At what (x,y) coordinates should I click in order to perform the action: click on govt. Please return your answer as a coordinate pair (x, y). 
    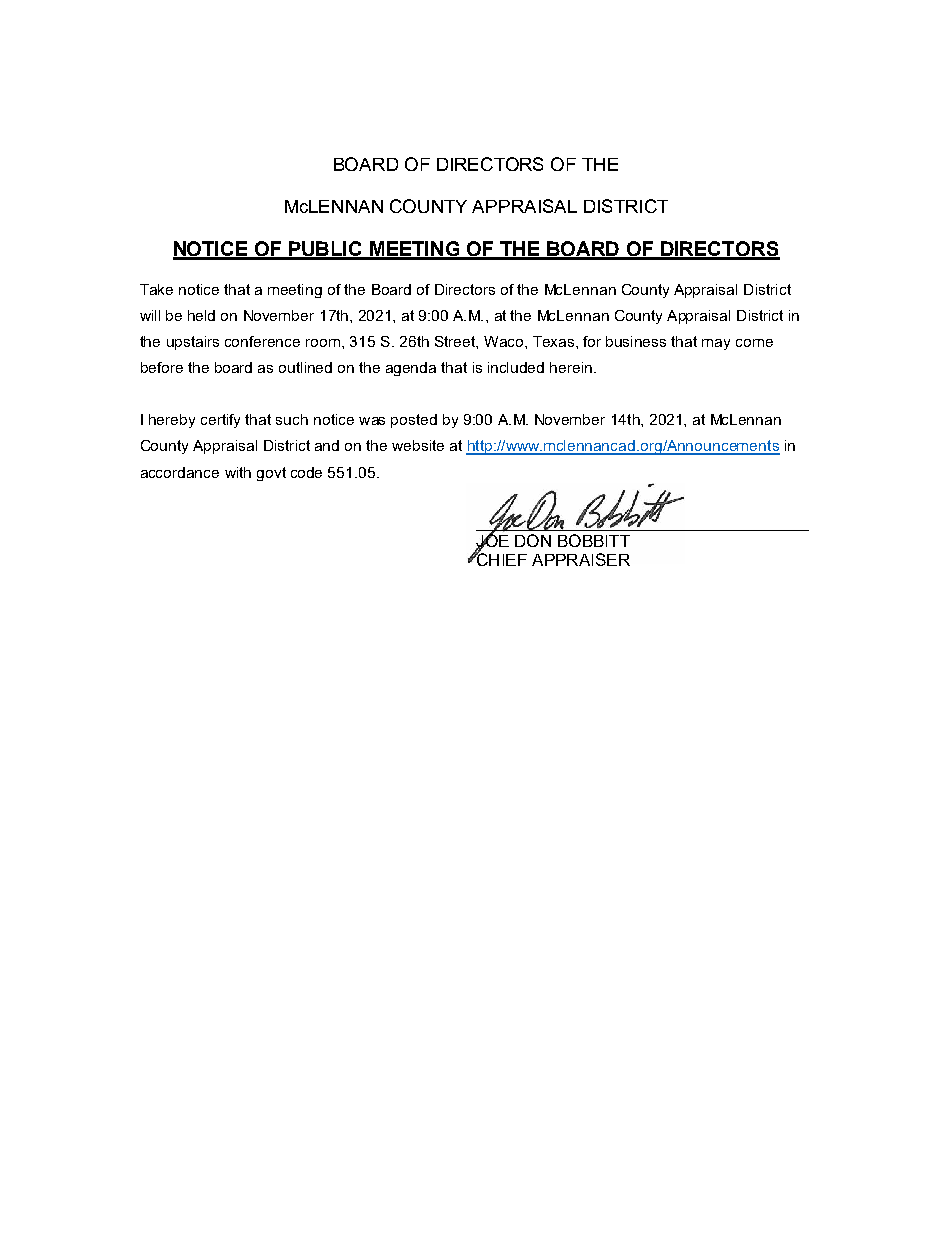
    Looking at the image, I should click on (271, 474).
